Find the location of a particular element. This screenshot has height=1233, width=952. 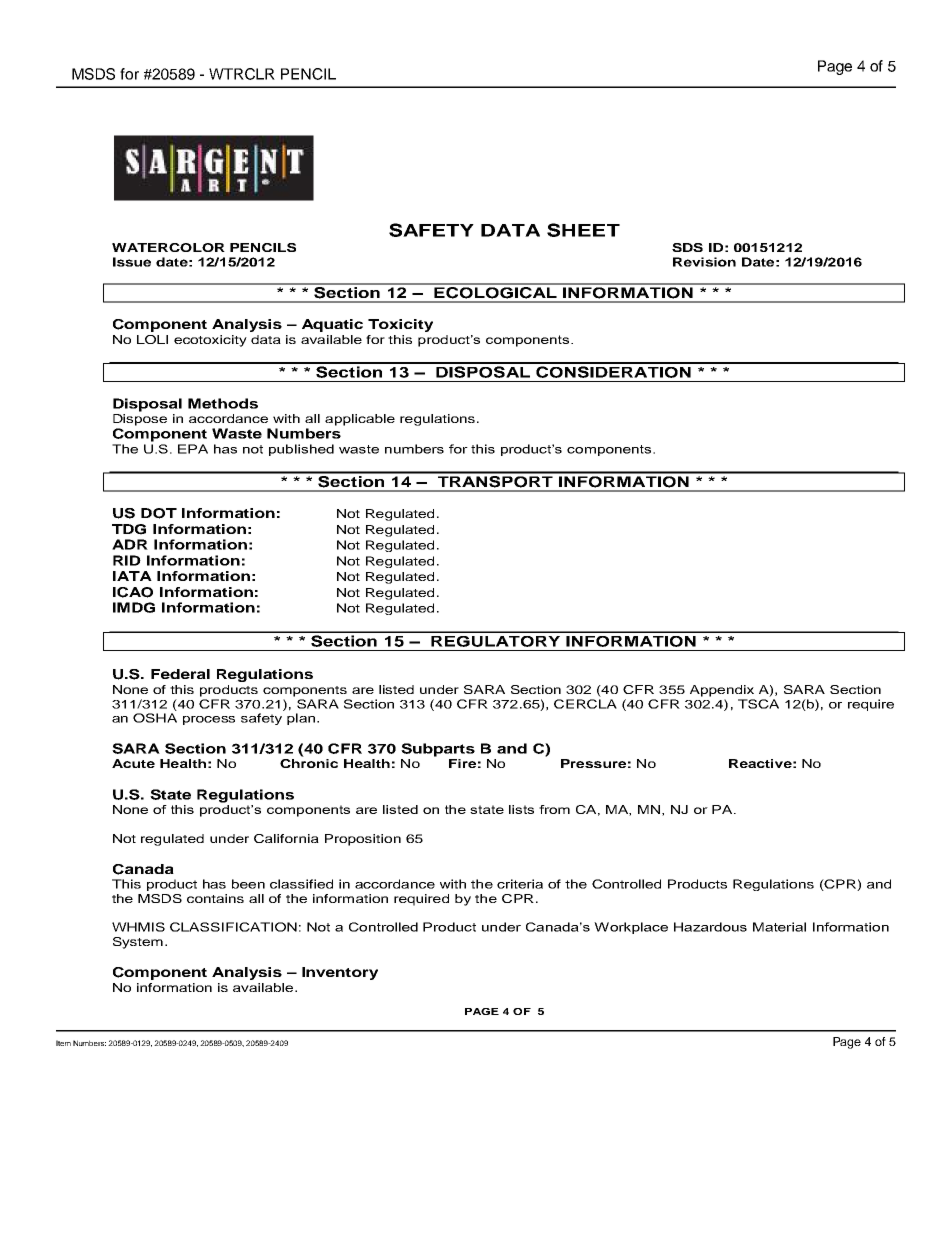

Dispose is located at coordinates (140, 420).
